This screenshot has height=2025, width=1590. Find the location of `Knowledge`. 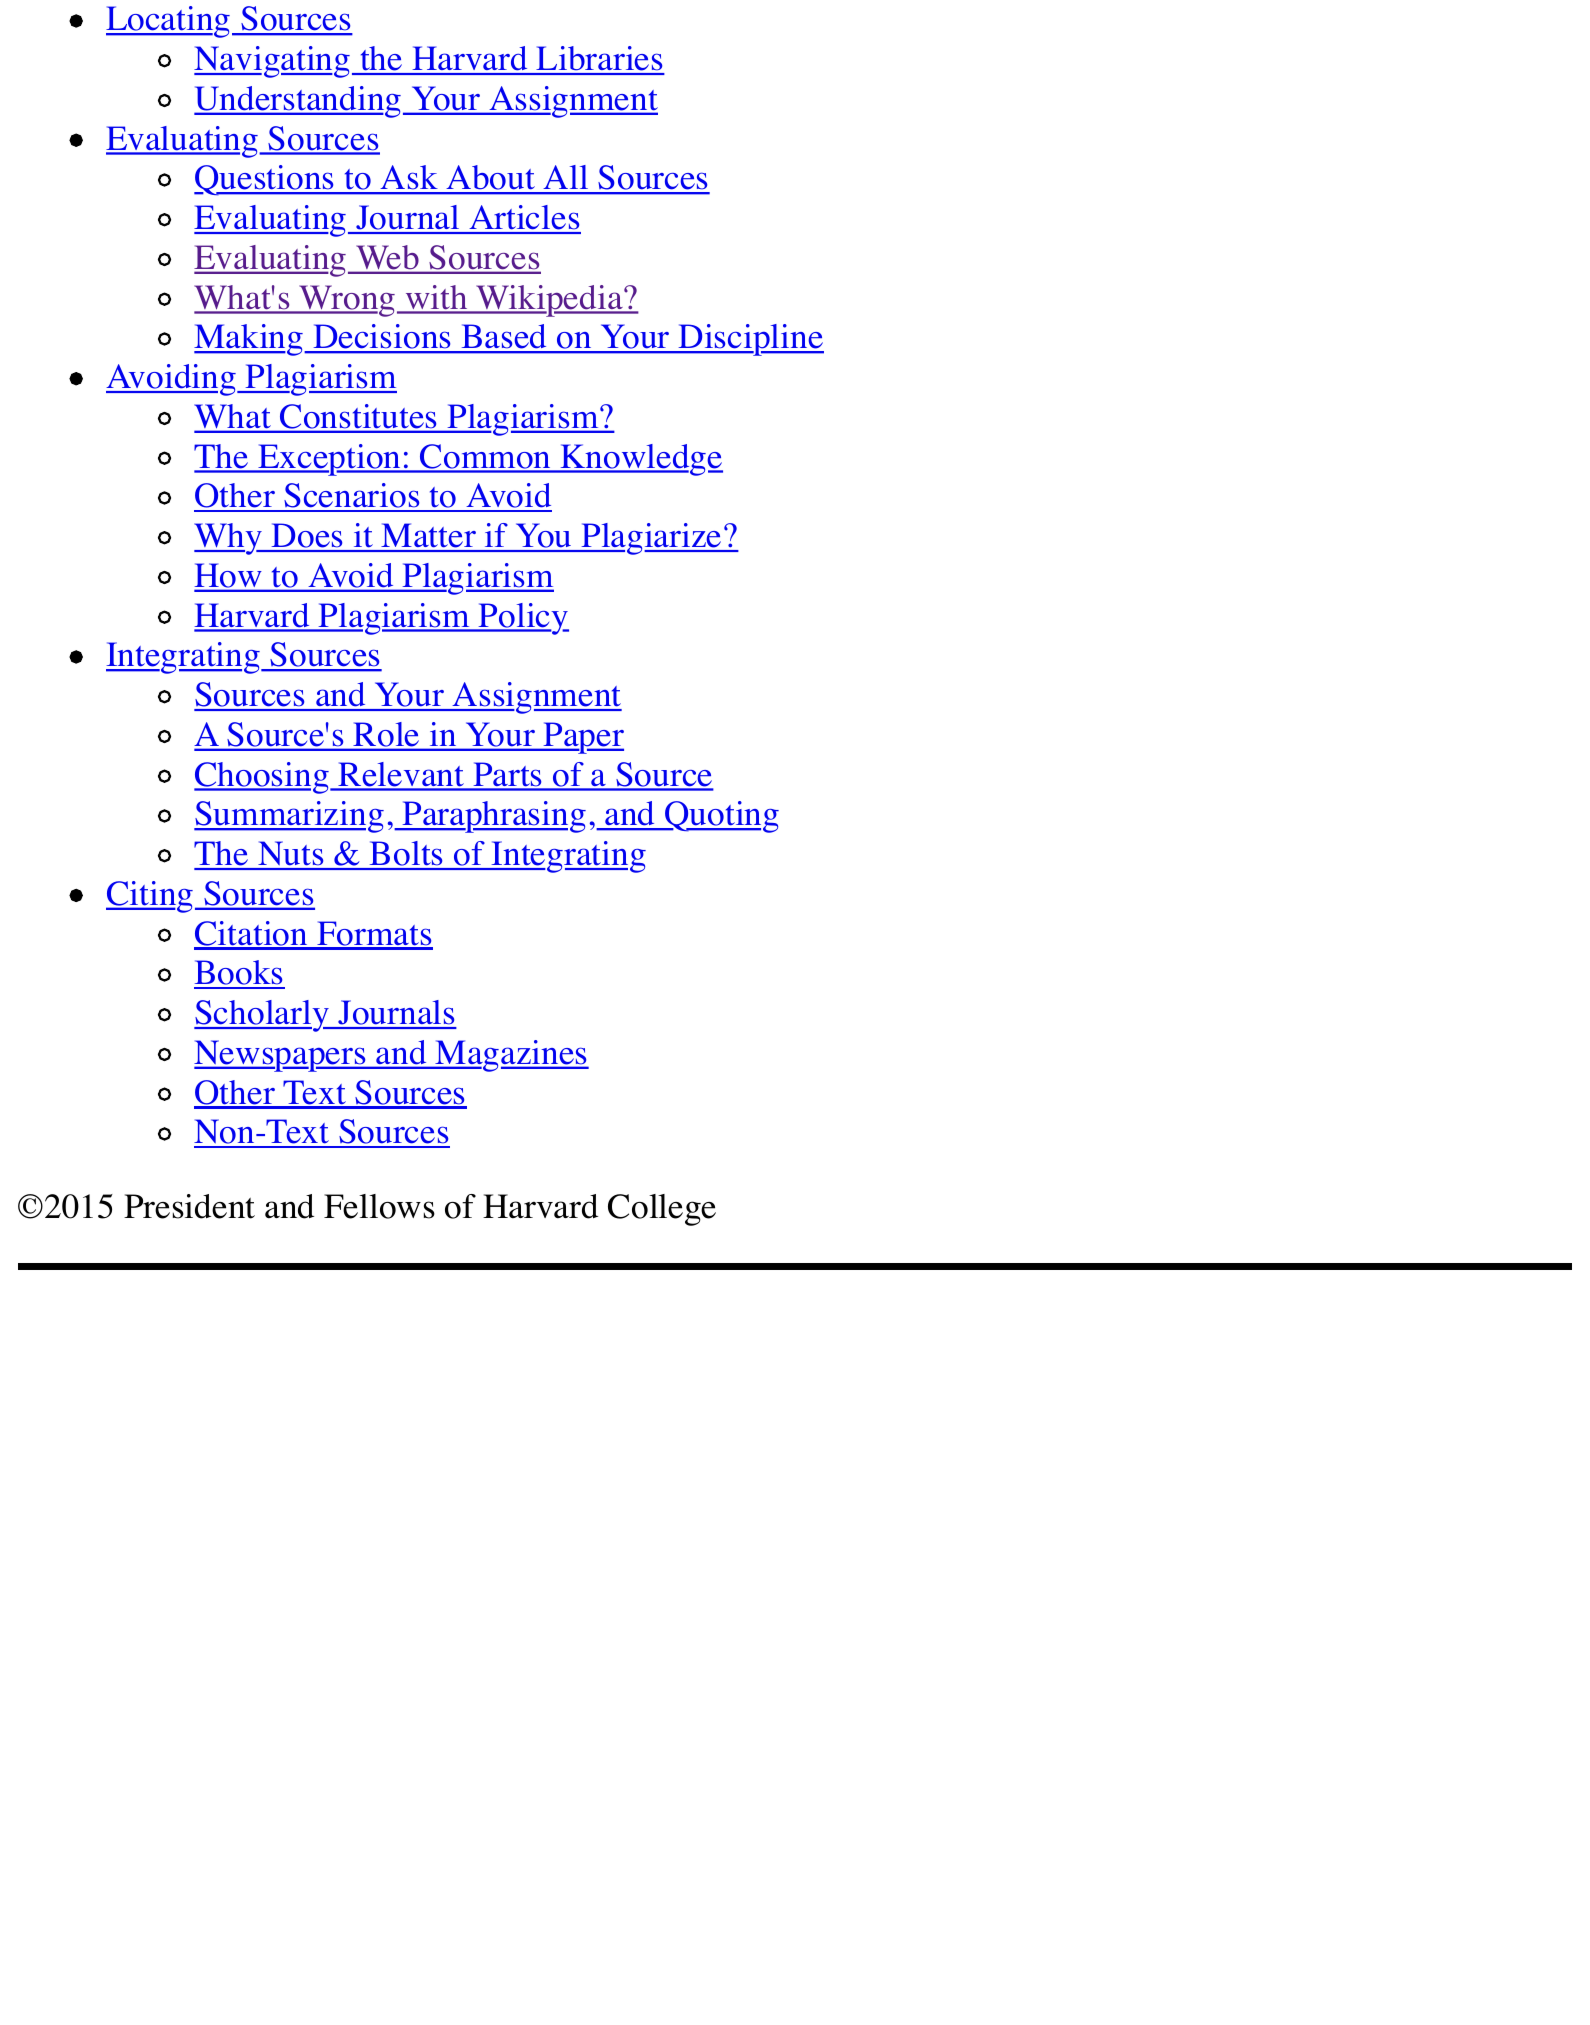

Knowledge is located at coordinates (641, 460).
